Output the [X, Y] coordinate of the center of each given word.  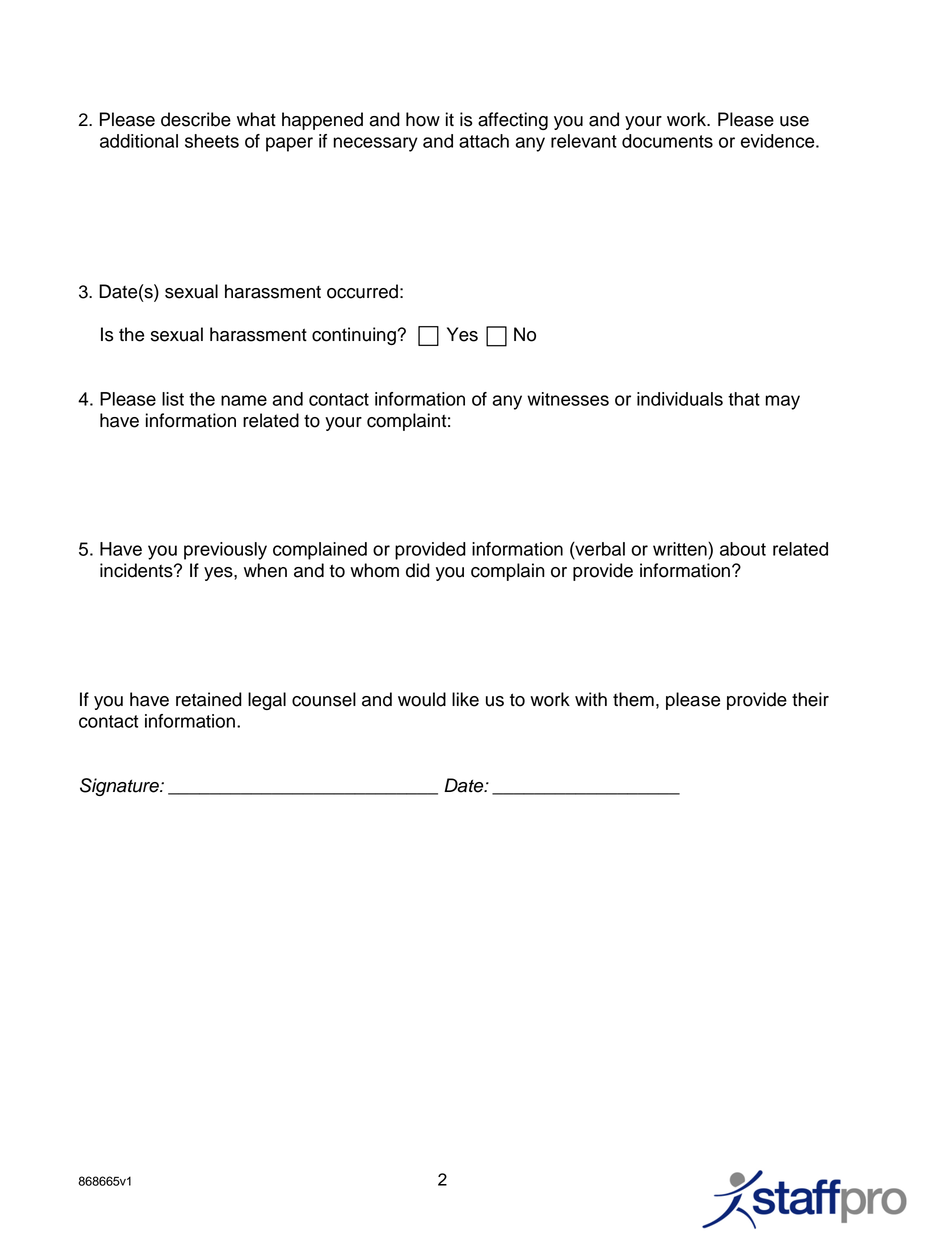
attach [484, 141]
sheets [212, 141]
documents [667, 141]
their [810, 699]
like [465, 699]
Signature [120, 787]
